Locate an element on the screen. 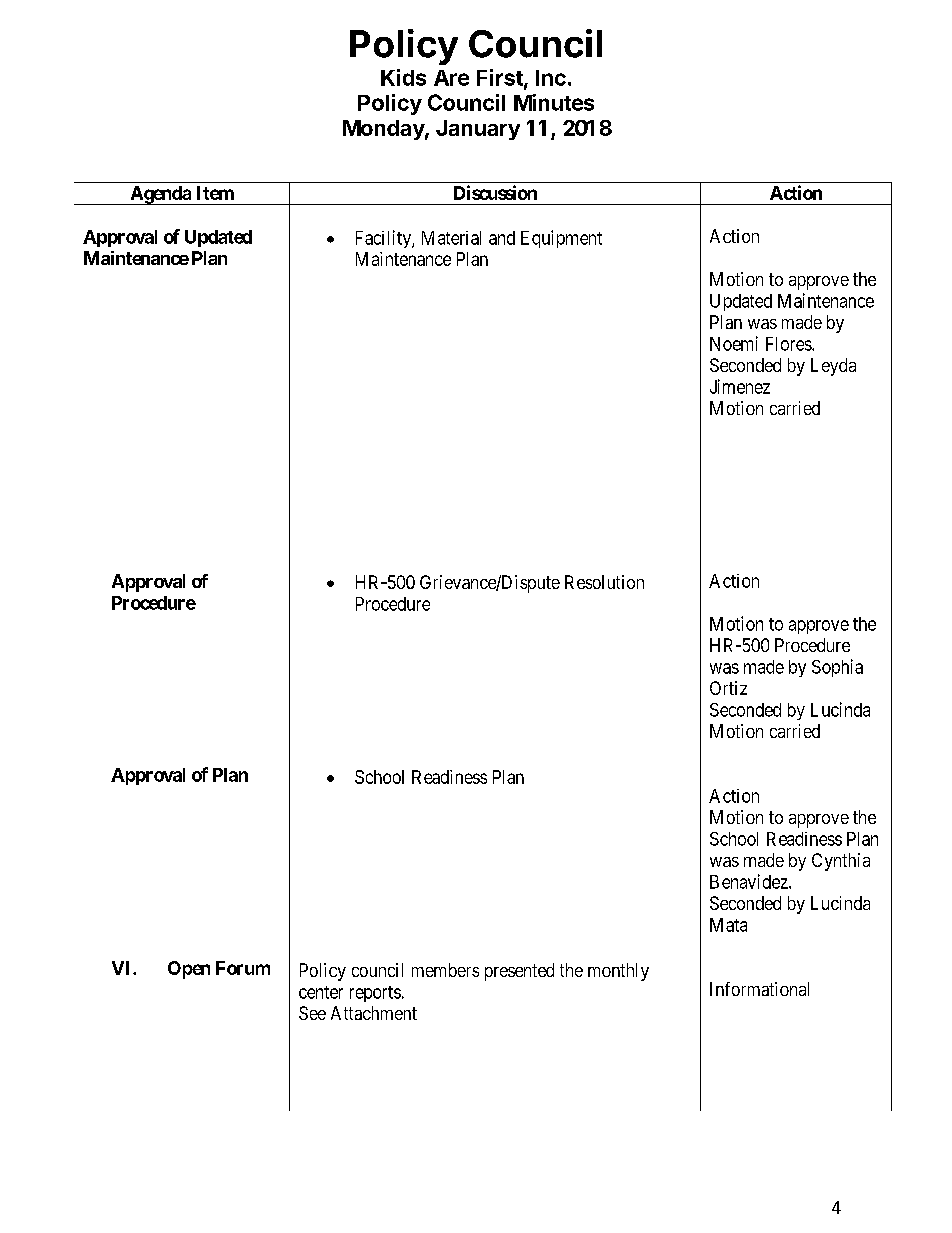  Item is located at coordinates (215, 193).
